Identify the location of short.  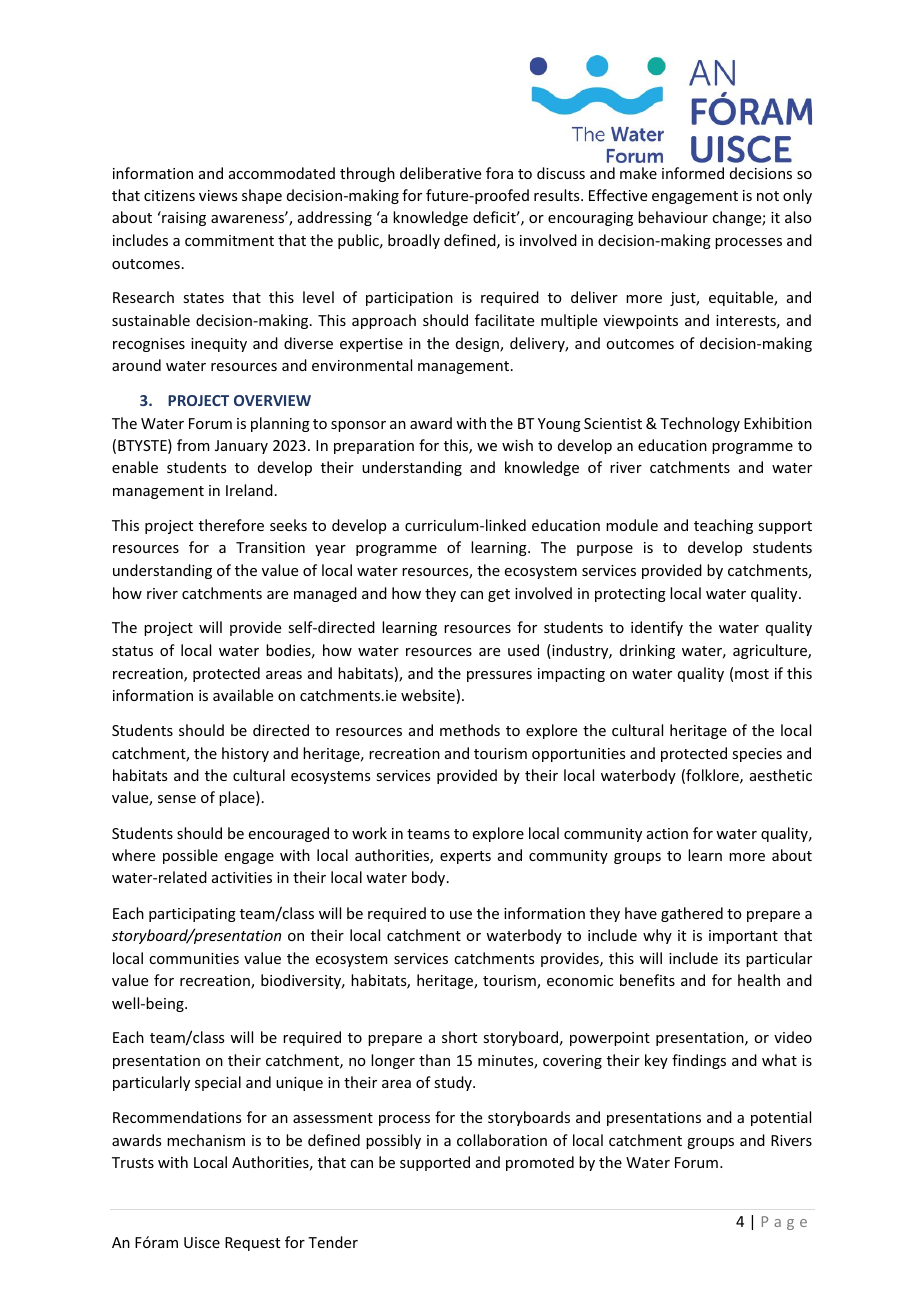
(459, 1037).
